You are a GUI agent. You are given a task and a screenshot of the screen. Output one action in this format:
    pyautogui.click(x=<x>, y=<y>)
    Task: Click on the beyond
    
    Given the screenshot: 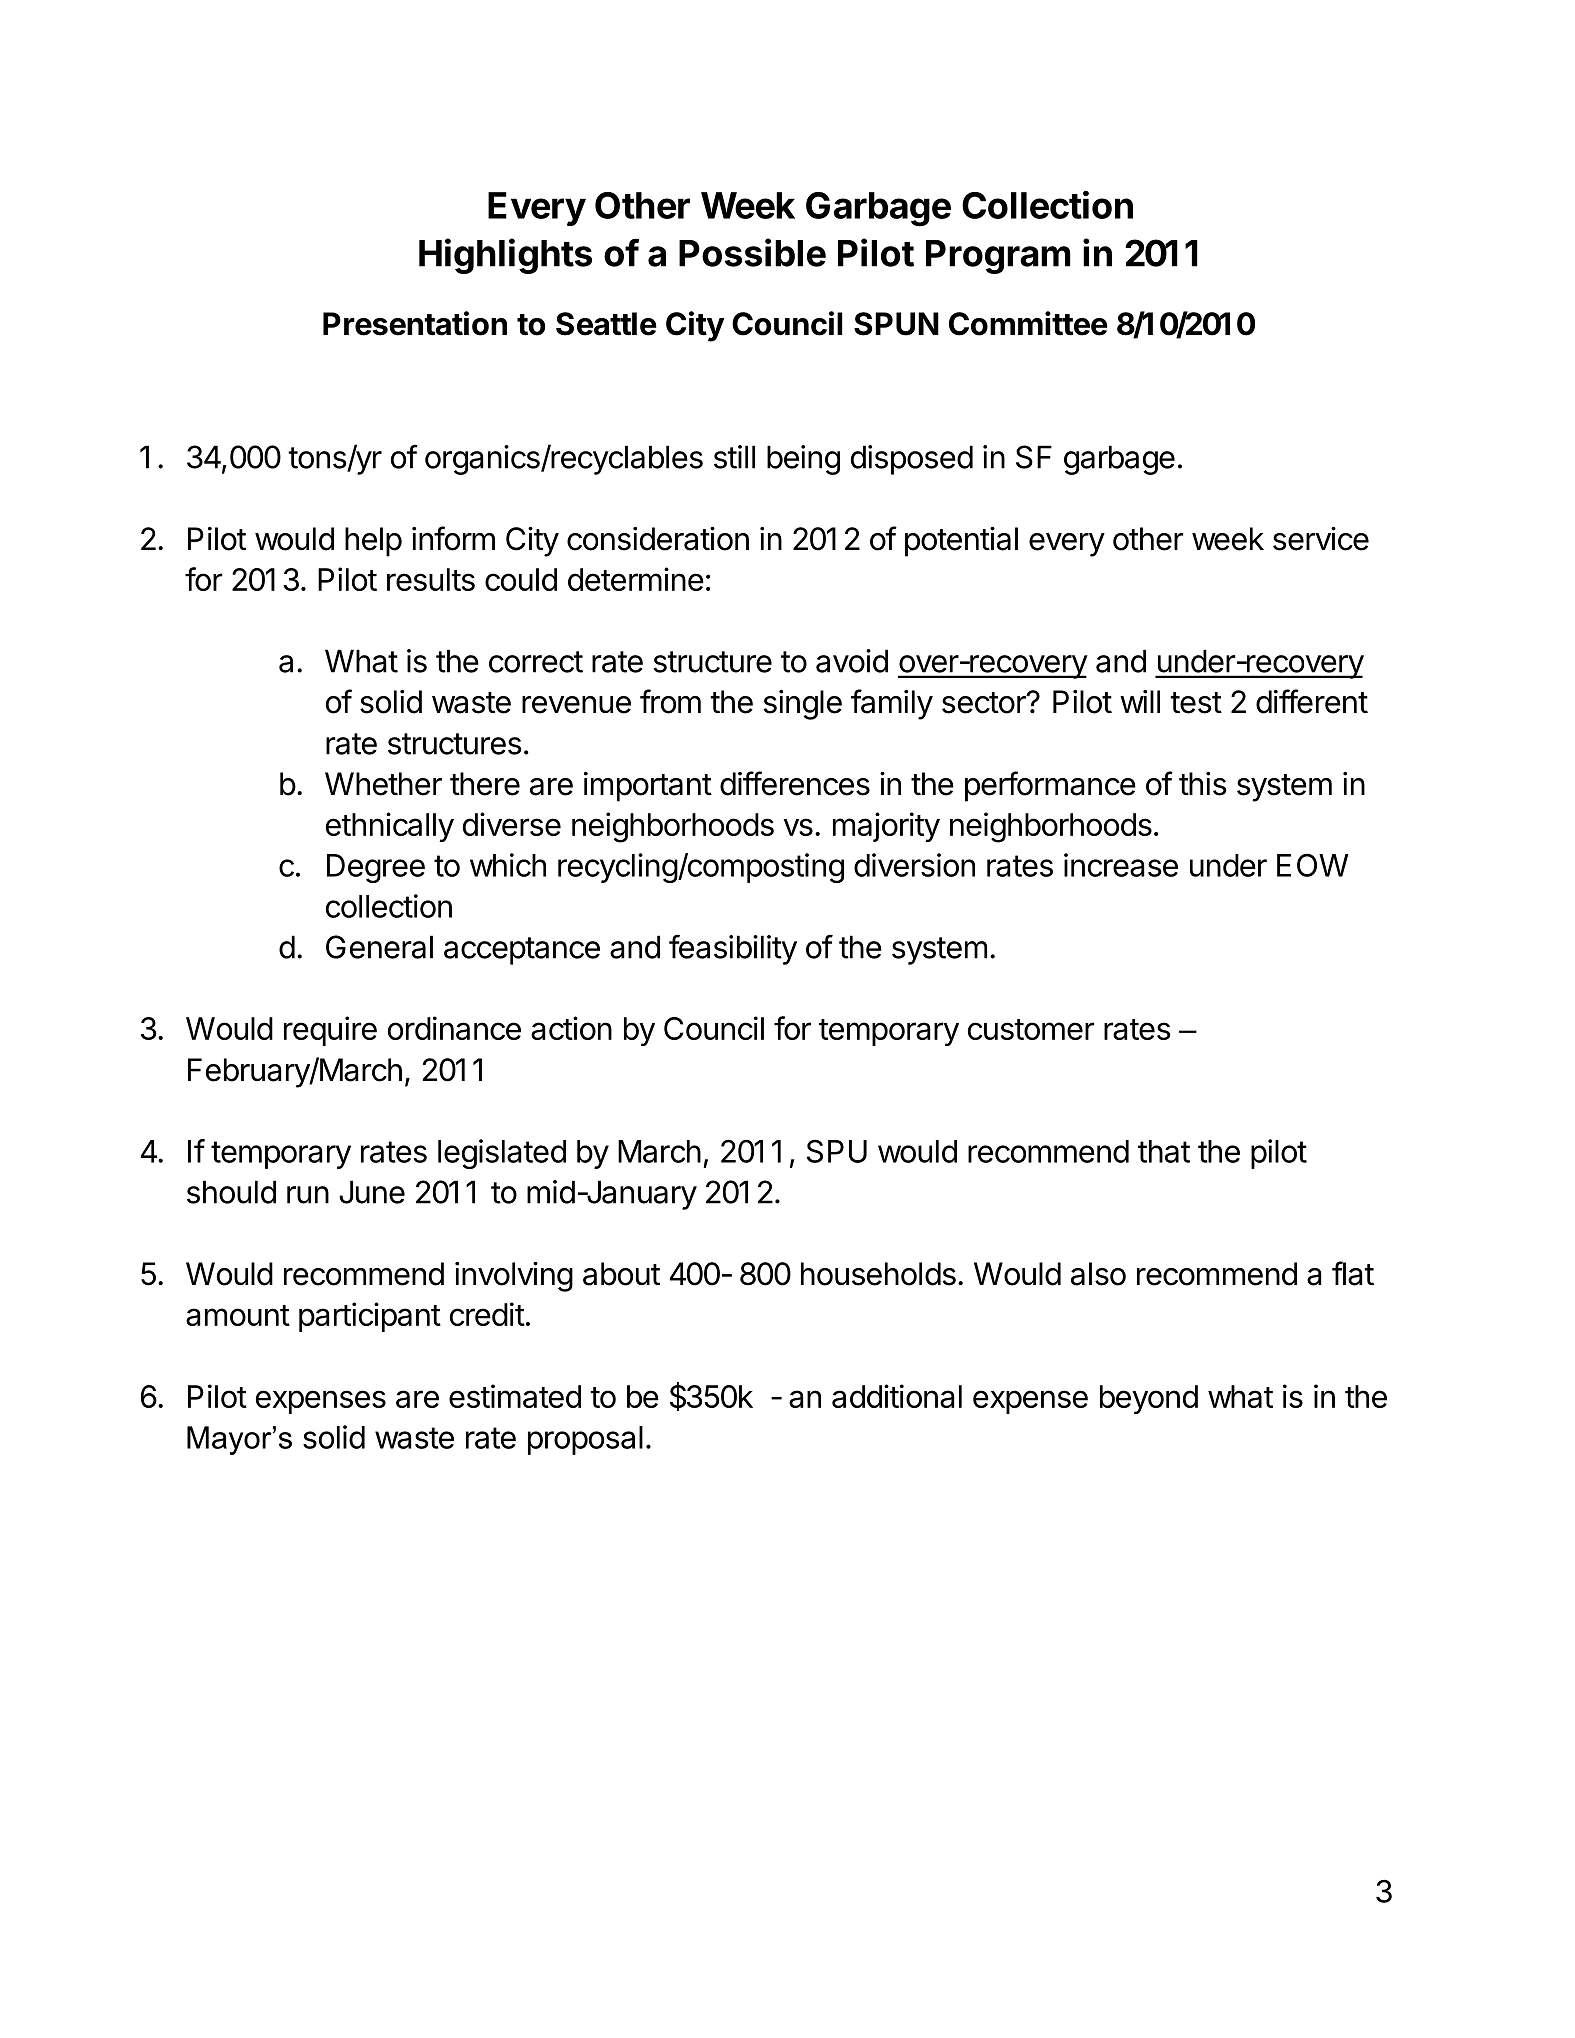 What is the action you would take?
    pyautogui.click(x=1149, y=1399)
